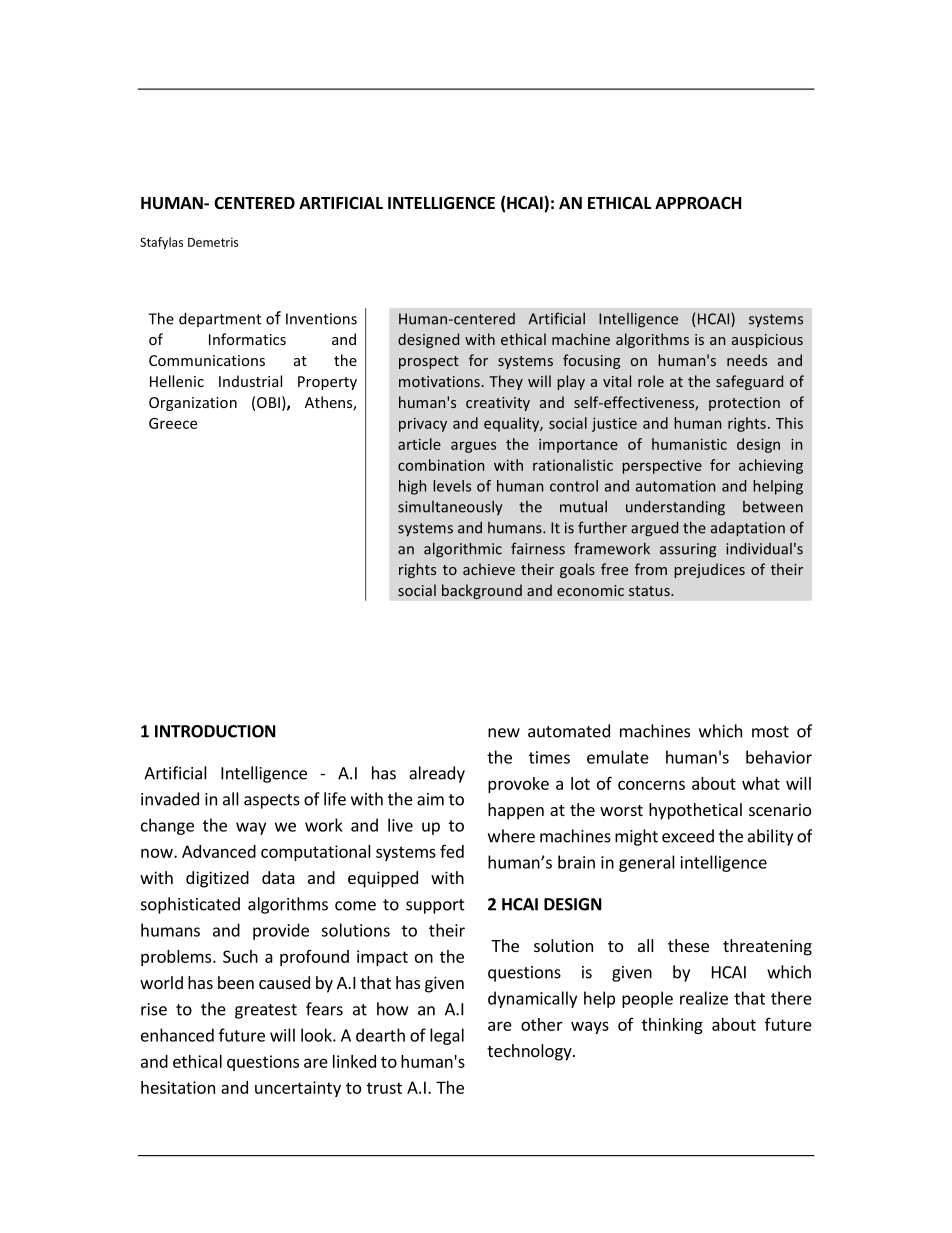 The width and height of the page is (952, 1233). I want to click on fed, so click(452, 851).
